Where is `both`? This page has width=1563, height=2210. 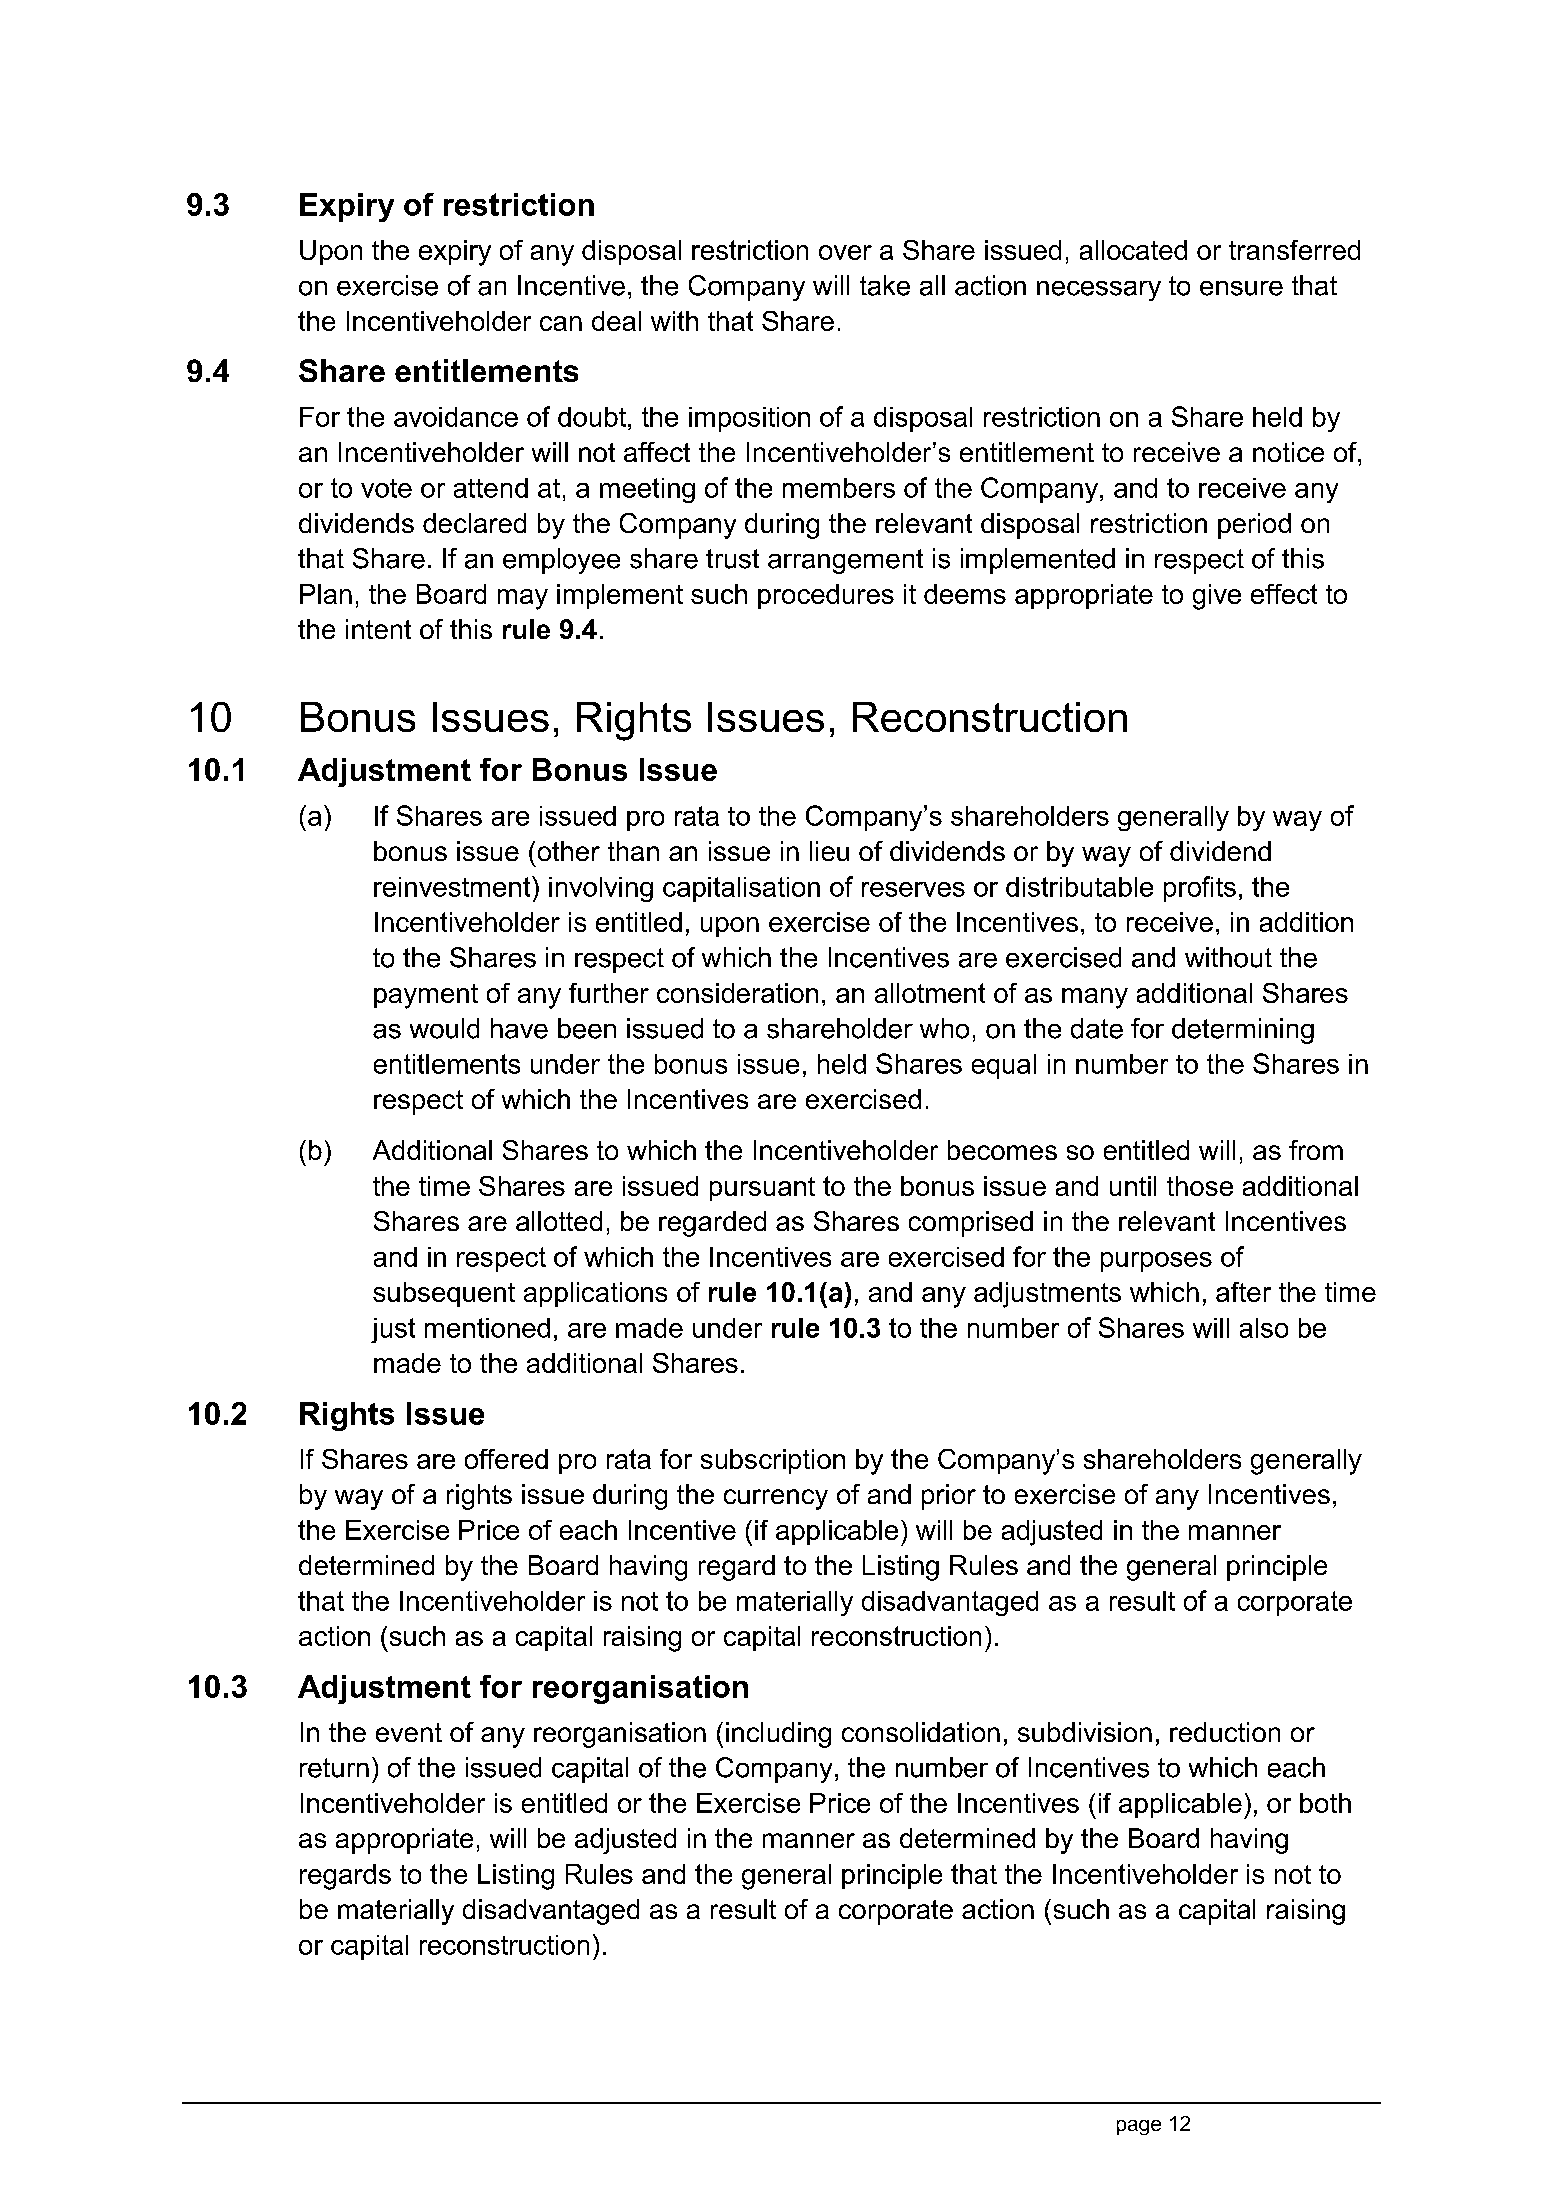 both is located at coordinates (1325, 1803).
